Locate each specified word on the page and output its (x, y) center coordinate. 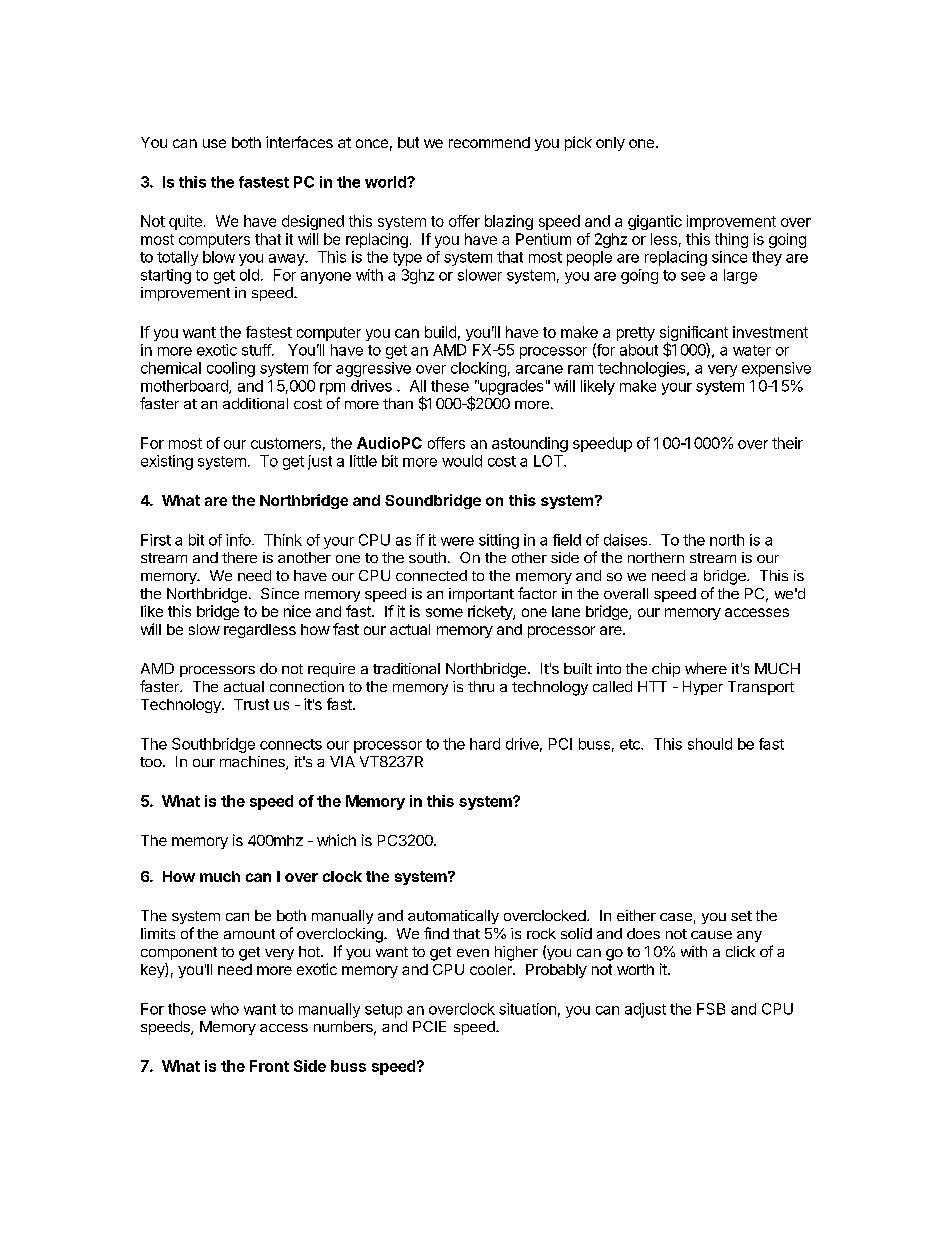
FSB (711, 1009)
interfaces (299, 142)
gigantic (655, 222)
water (752, 350)
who (225, 1009)
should (710, 744)
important (481, 595)
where (706, 668)
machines (253, 763)
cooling (231, 369)
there (239, 557)
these (450, 386)
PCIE (429, 1026)
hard (485, 744)
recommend (489, 142)
